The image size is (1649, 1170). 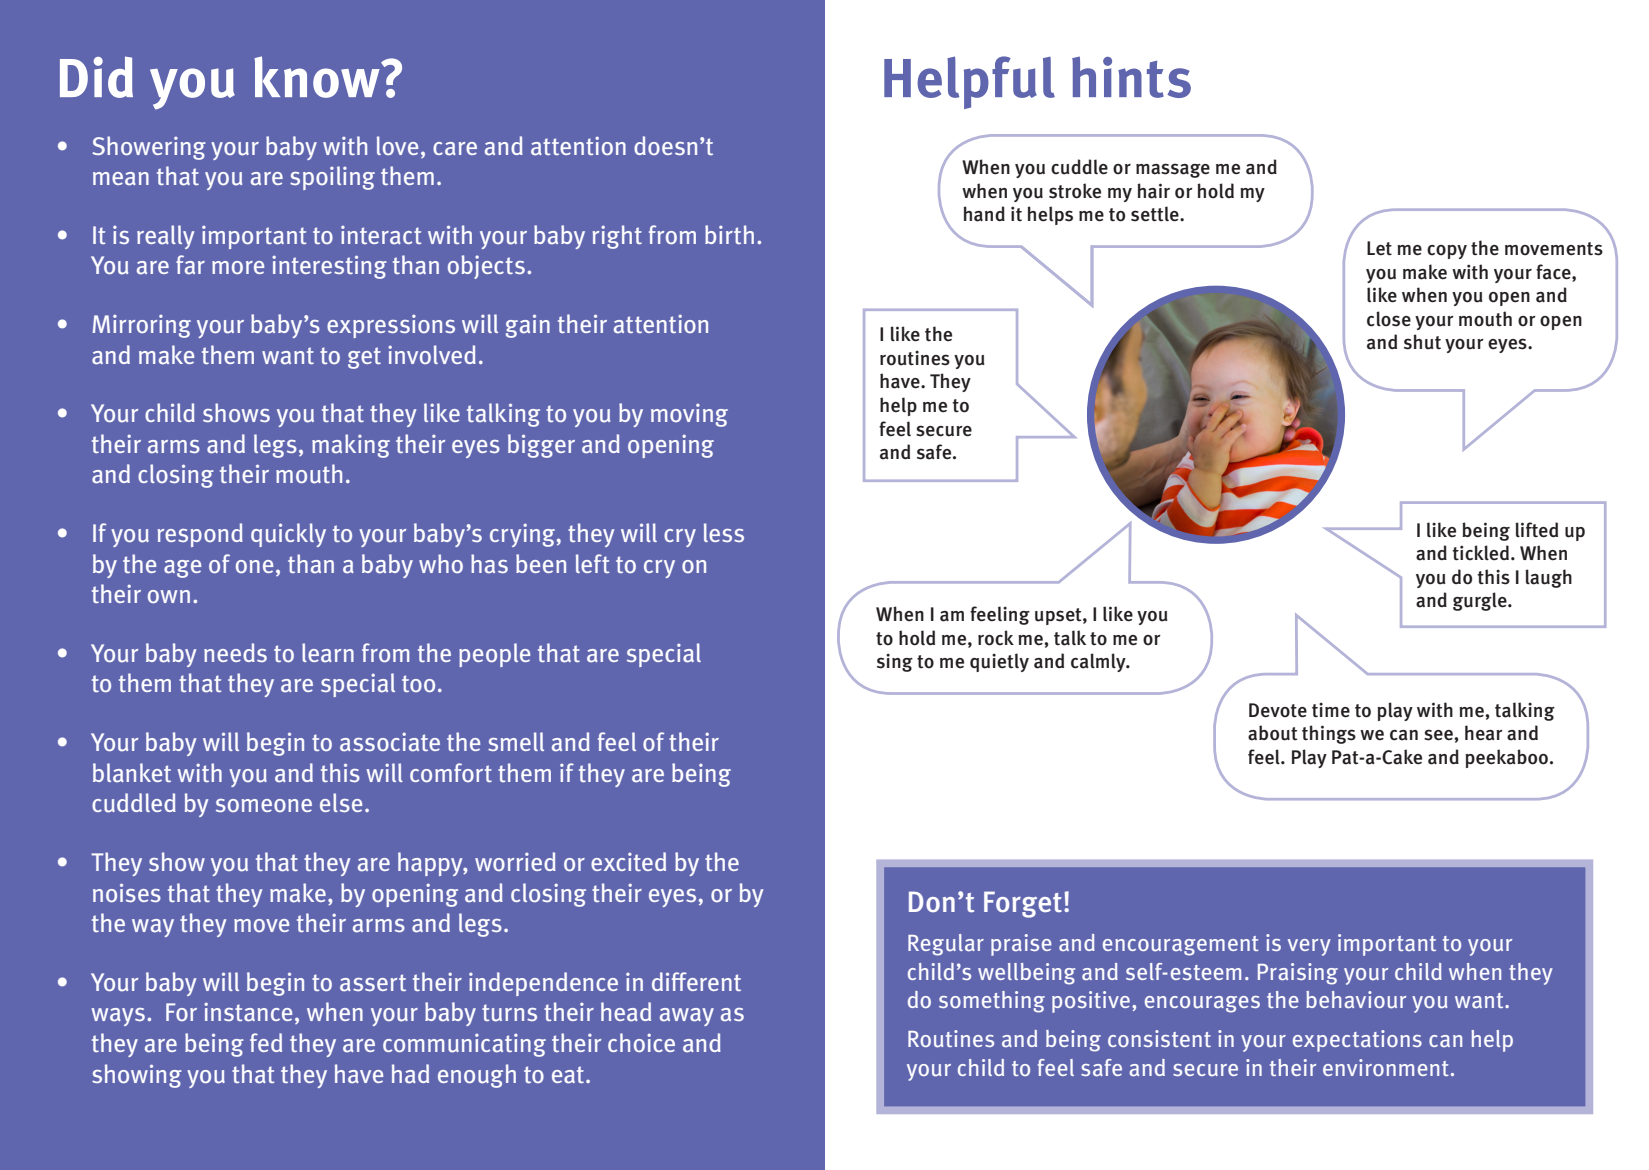 I want to click on excited, so click(x=628, y=861).
